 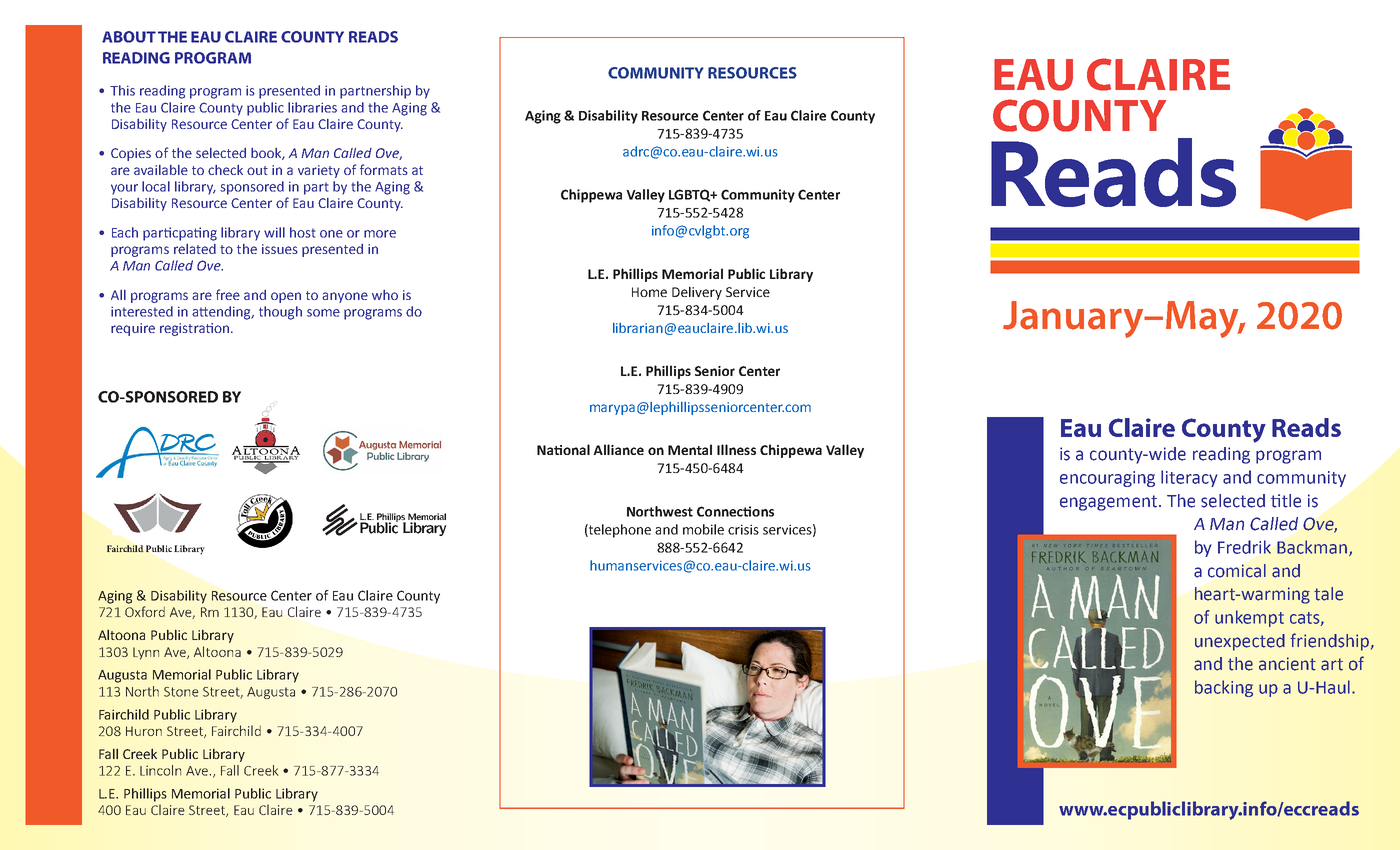 I want to click on literacy, so click(x=1189, y=478).
